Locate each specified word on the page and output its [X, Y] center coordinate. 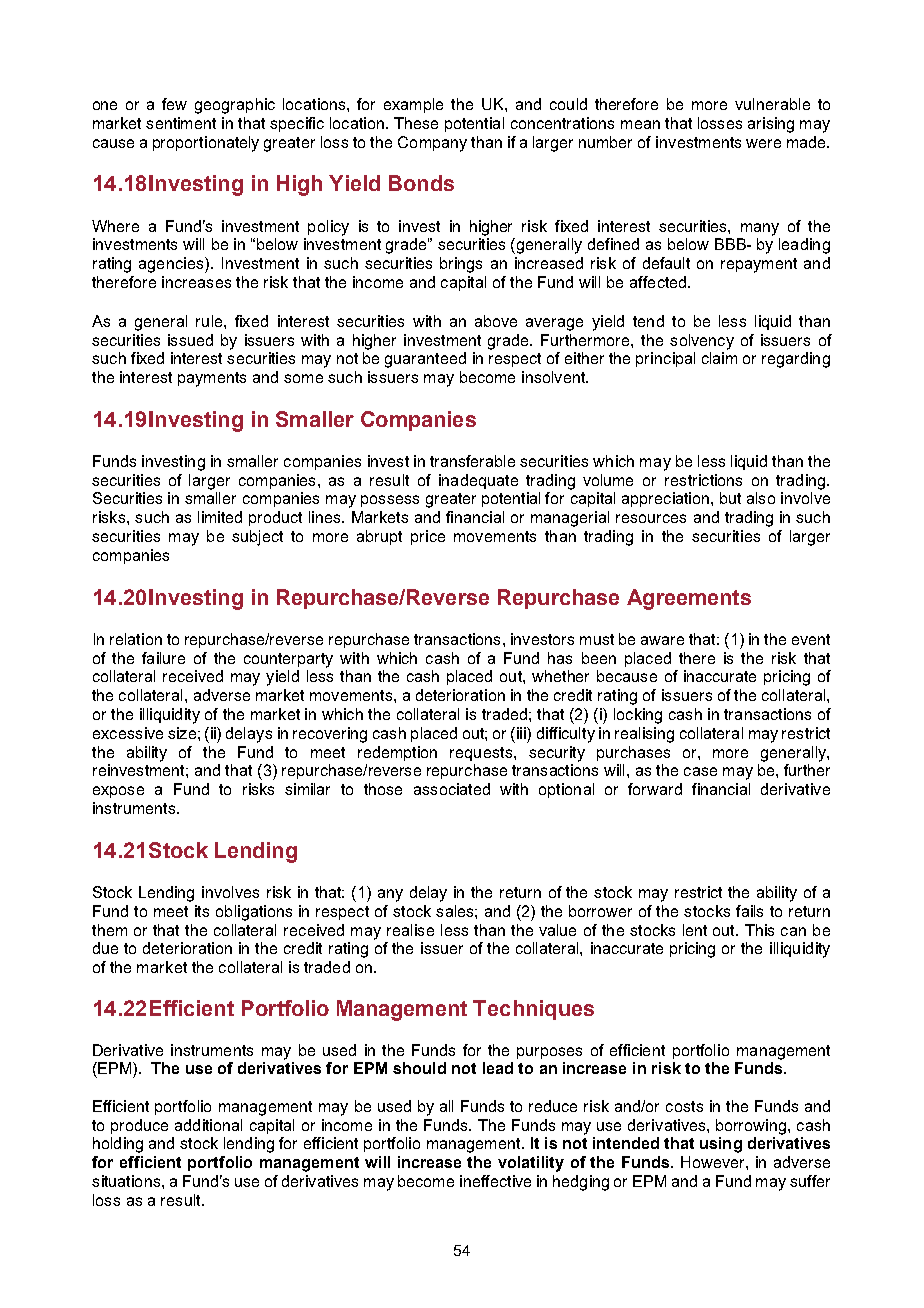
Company [432, 144]
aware [662, 640]
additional [208, 1125]
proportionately [206, 144]
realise [410, 930]
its [202, 911]
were [763, 143]
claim [719, 358]
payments [212, 379]
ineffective [495, 1181]
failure [163, 658]
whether [560, 676]
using [721, 1145]
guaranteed [425, 360]
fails [749, 911]
